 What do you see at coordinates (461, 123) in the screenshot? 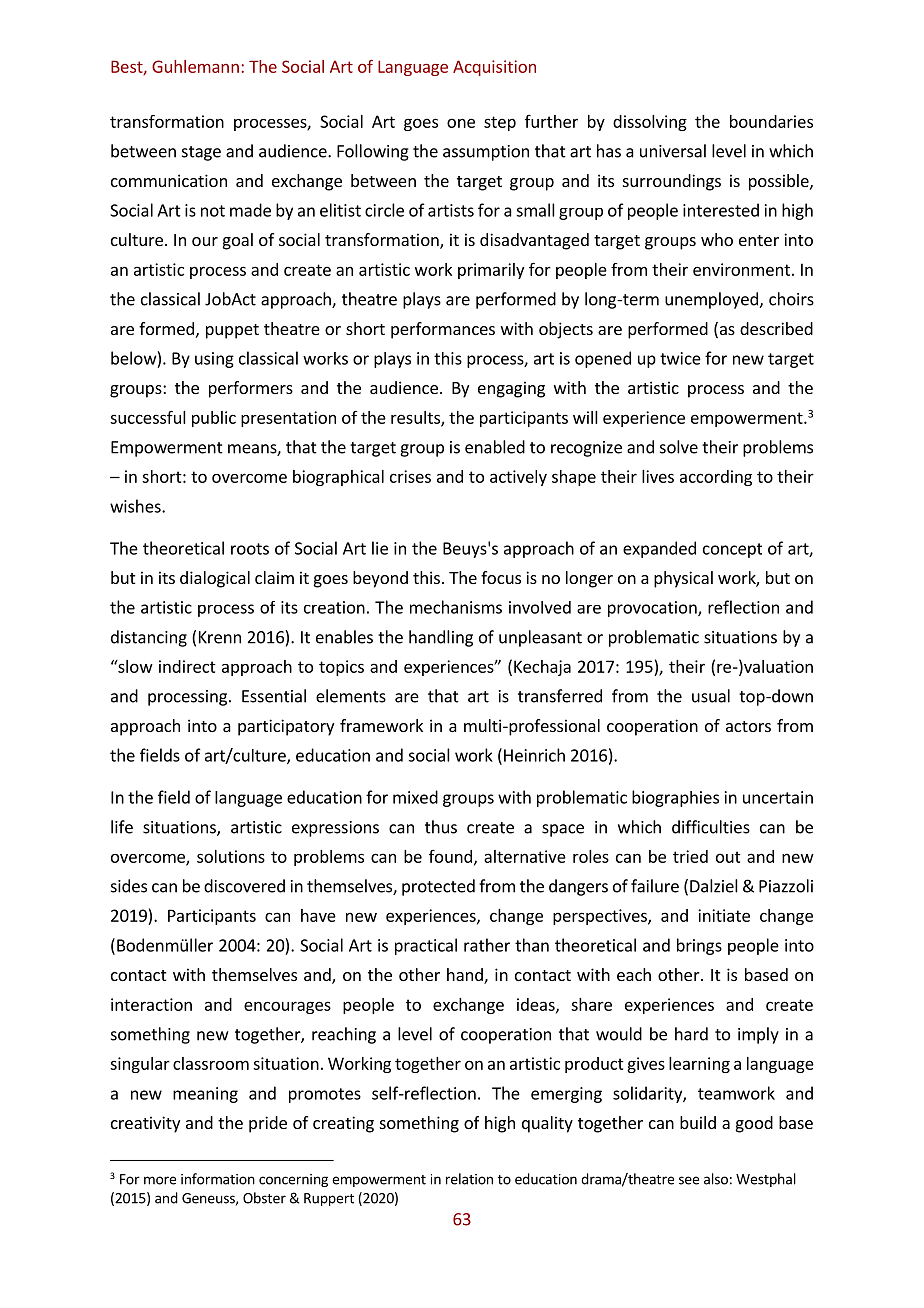
I see `one` at bounding box center [461, 123].
